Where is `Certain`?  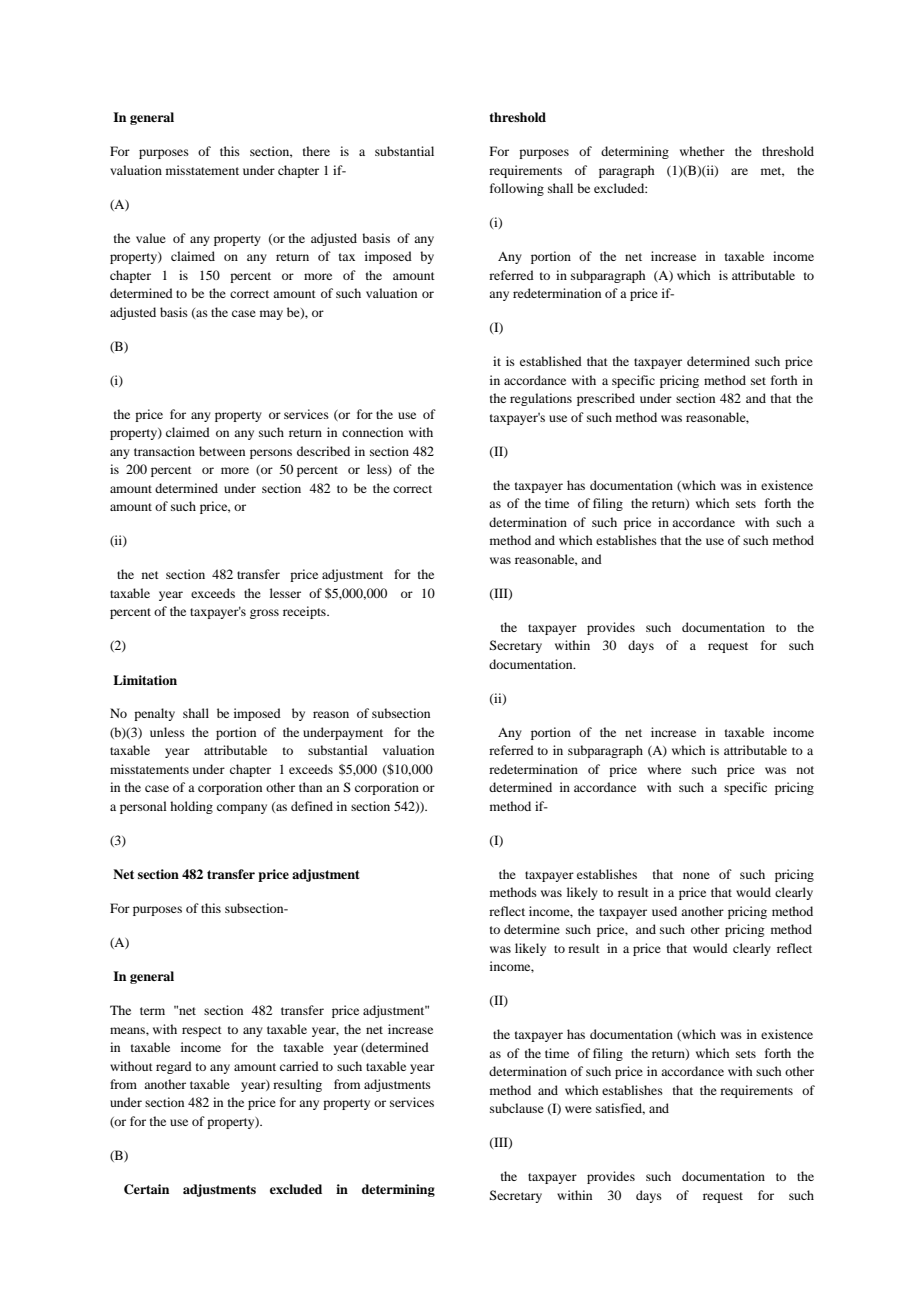
Certain is located at coordinates (146, 1189).
